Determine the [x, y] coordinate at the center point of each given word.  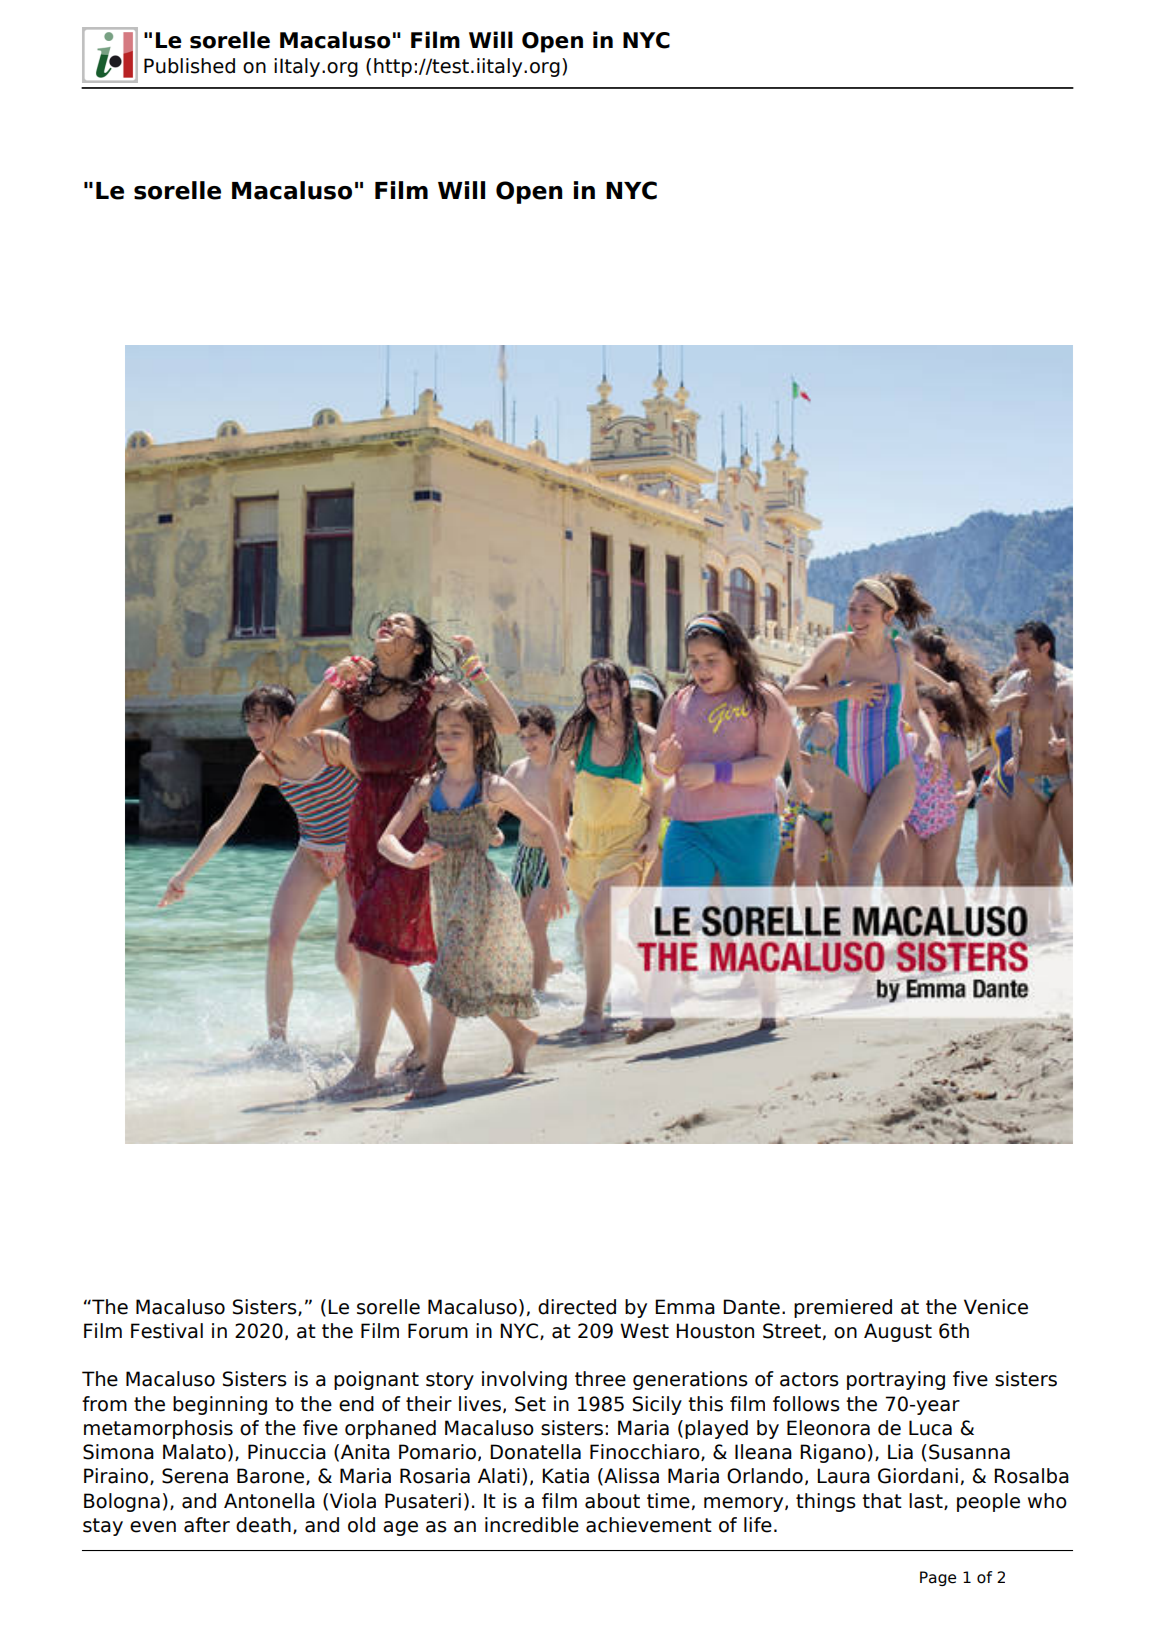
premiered [843, 1308]
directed [577, 1307]
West [644, 1331]
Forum [438, 1331]
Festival [167, 1331]
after [207, 1525]
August [898, 1332]
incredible [532, 1525]
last [927, 1501]
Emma [685, 1307]
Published [189, 66]
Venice [996, 1307]
